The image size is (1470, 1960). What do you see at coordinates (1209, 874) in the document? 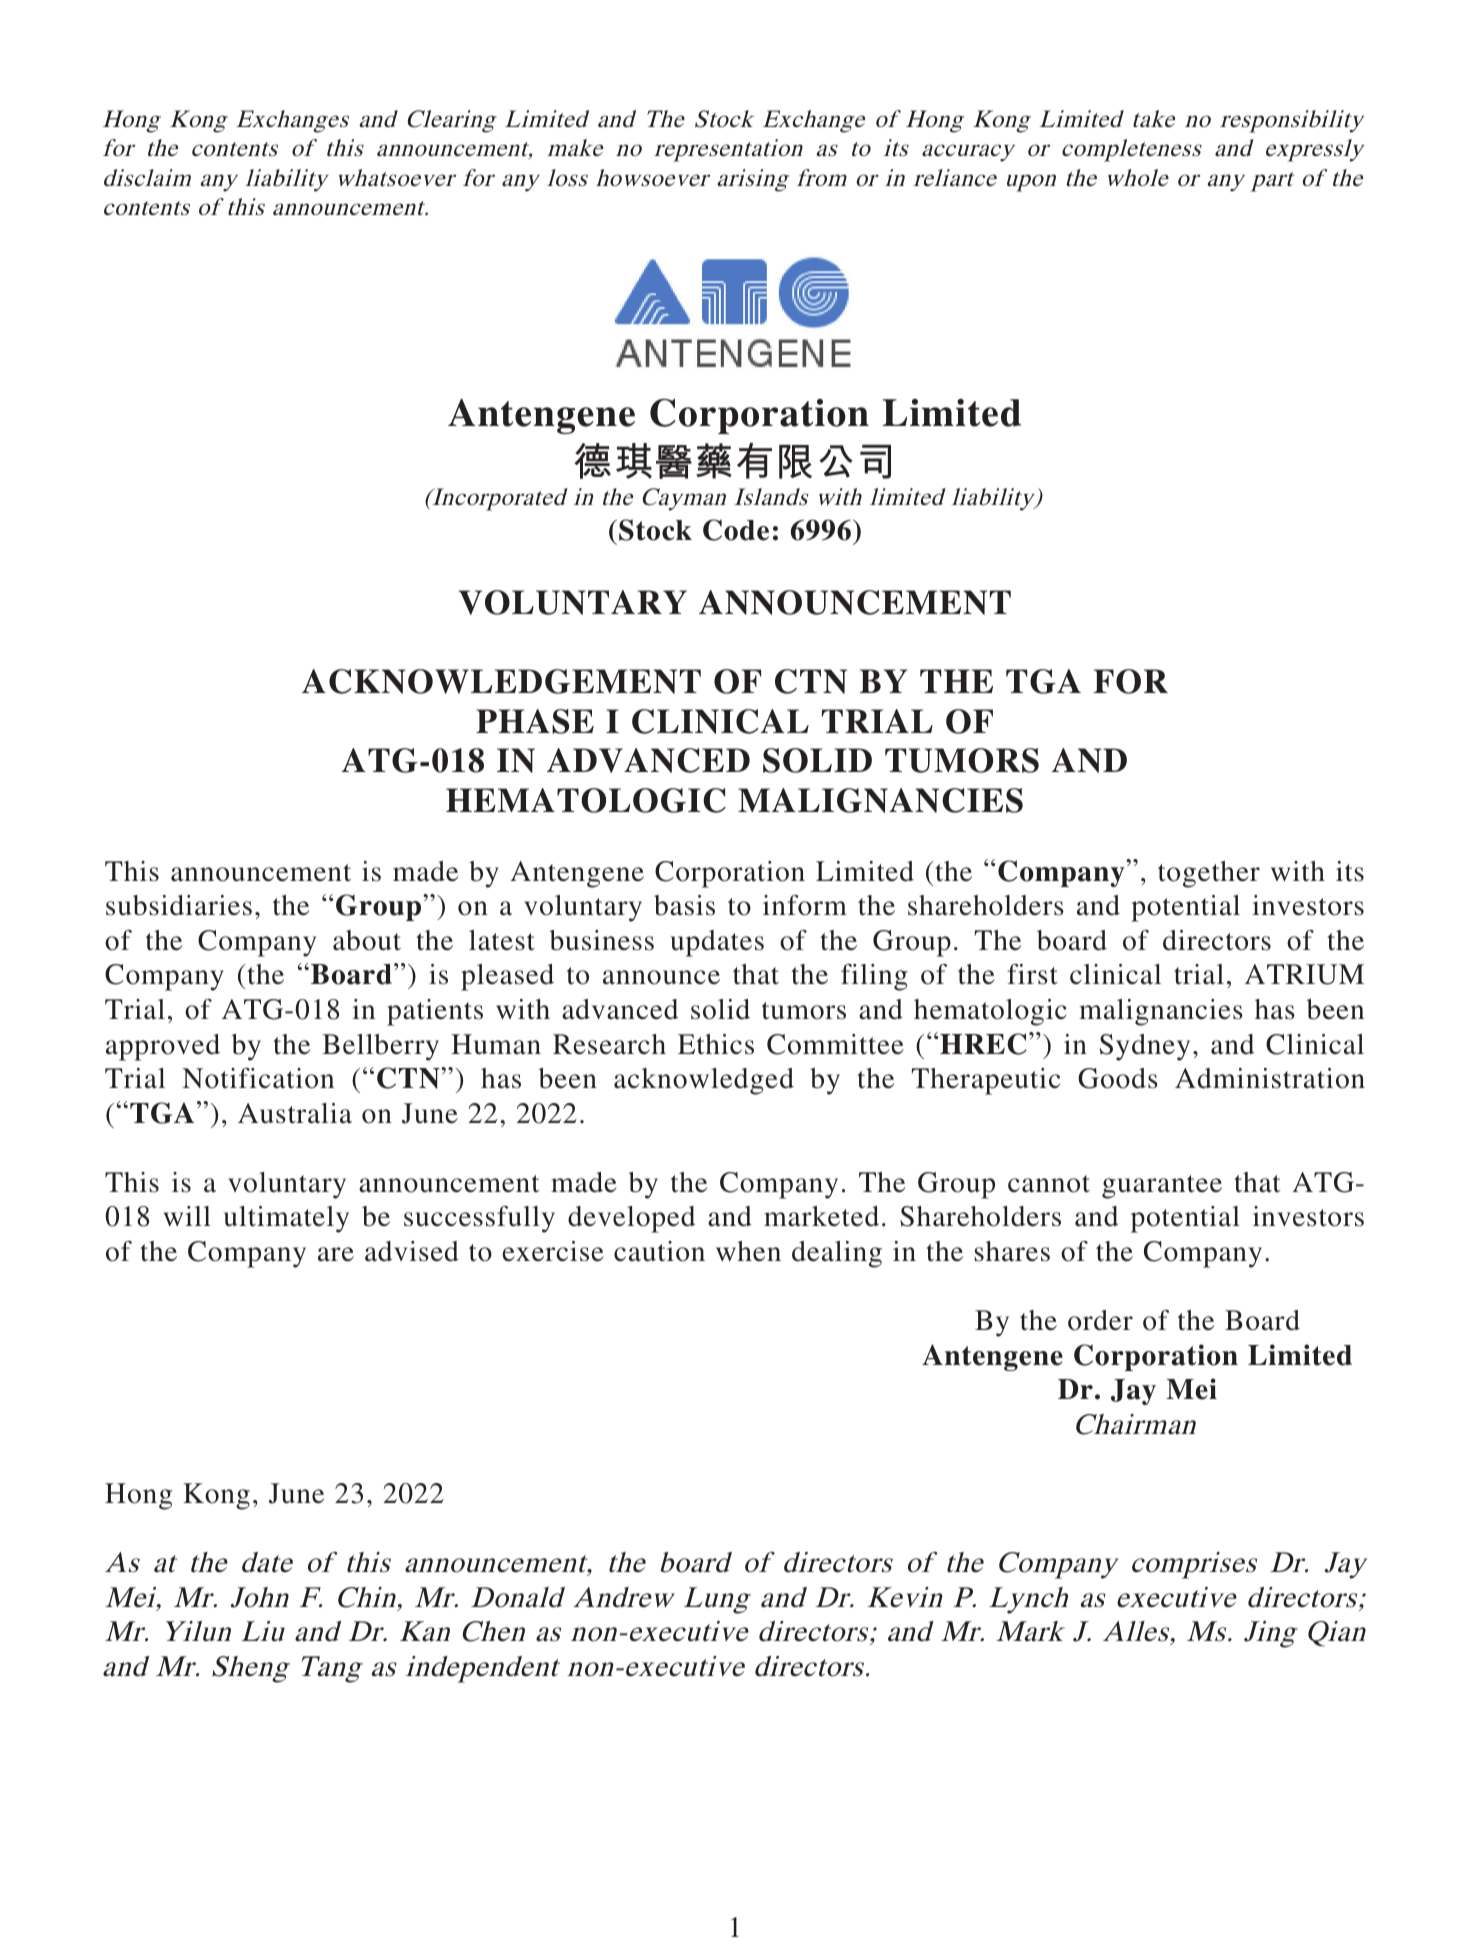
I see `together` at bounding box center [1209, 874].
